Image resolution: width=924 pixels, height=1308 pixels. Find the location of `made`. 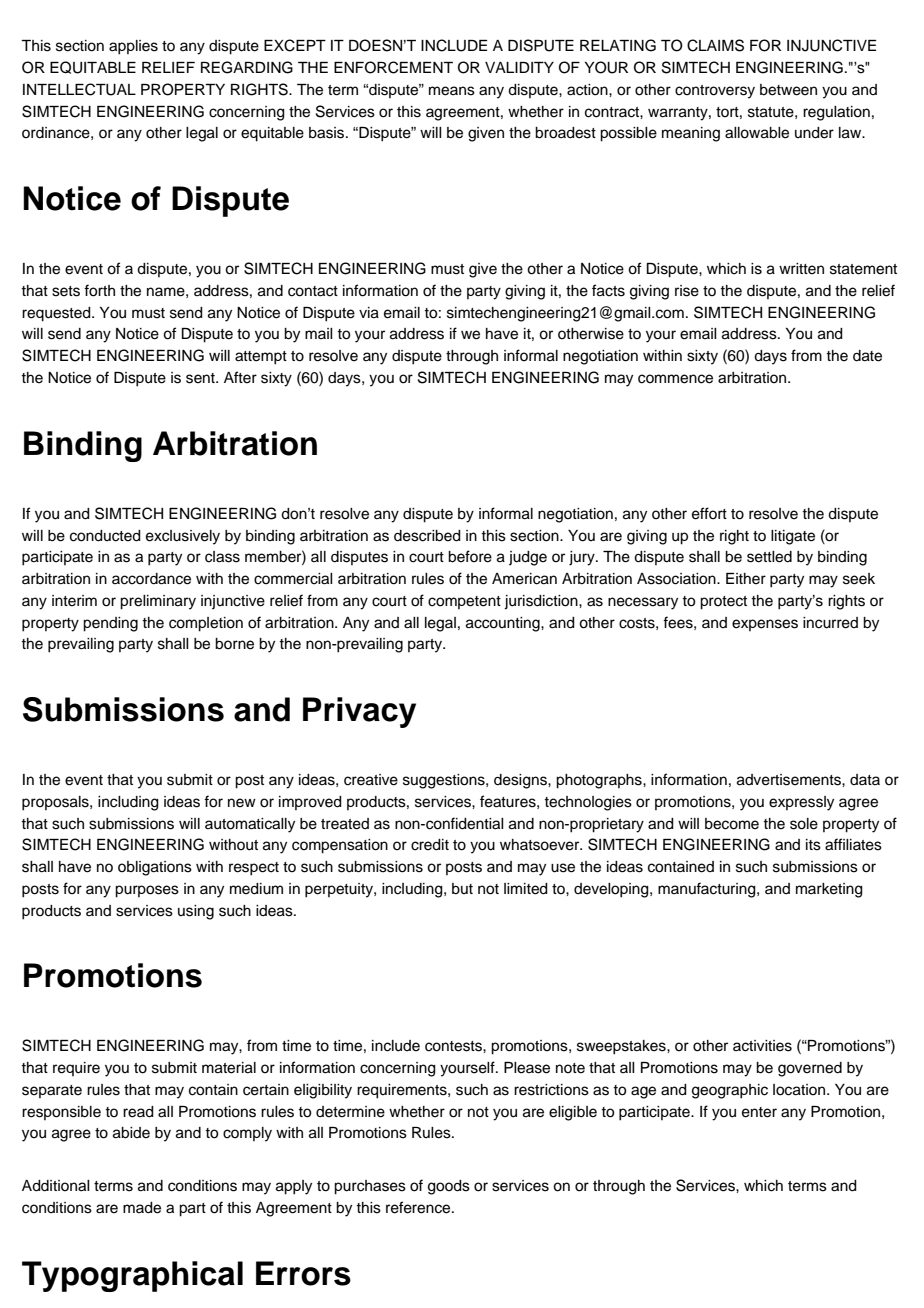

made is located at coordinates (142, 1208).
